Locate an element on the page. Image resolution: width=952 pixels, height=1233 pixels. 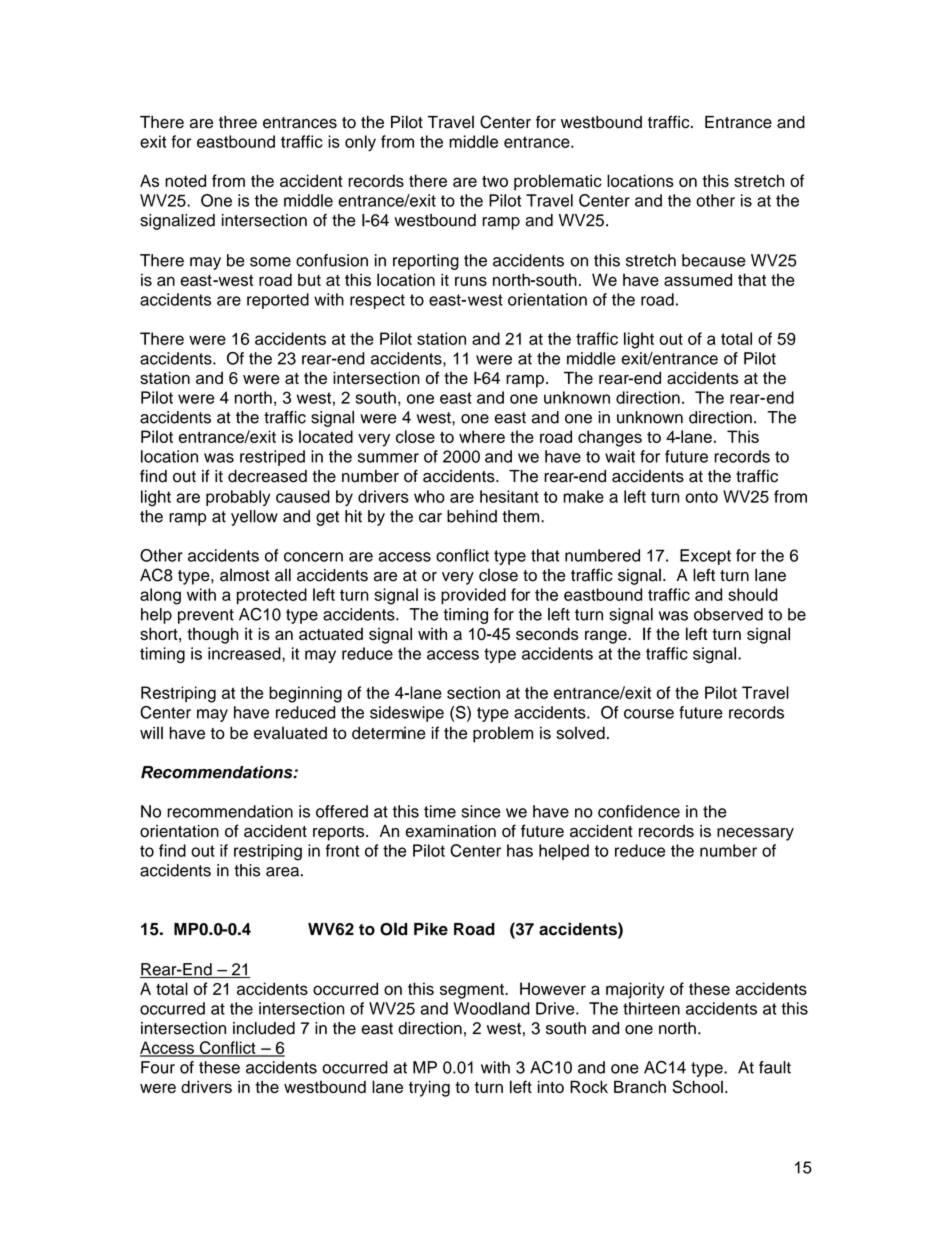
included is located at coordinates (264, 1028).
